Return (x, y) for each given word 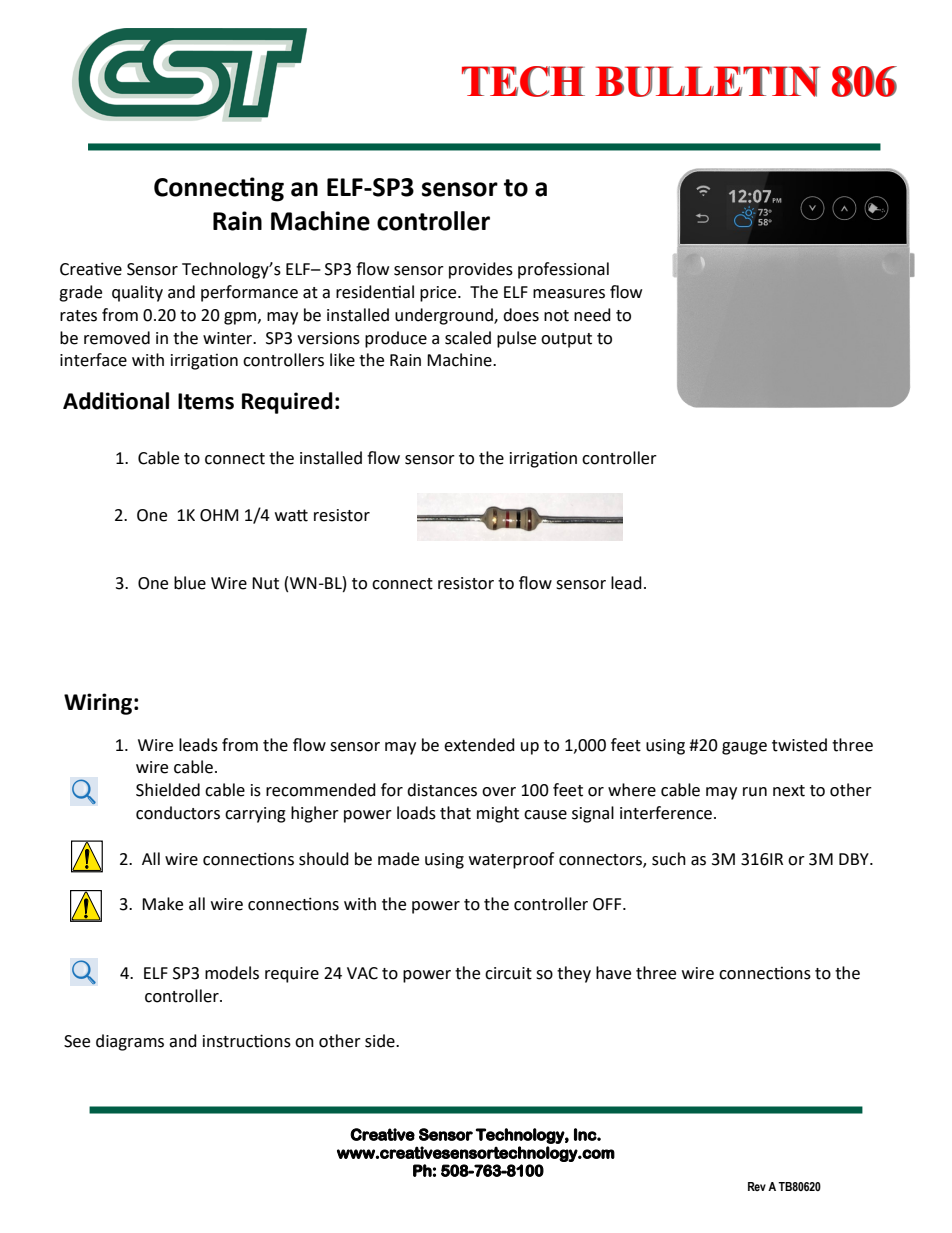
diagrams (130, 1042)
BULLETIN (707, 81)
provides (481, 270)
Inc (586, 1134)
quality (137, 293)
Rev (757, 1186)
